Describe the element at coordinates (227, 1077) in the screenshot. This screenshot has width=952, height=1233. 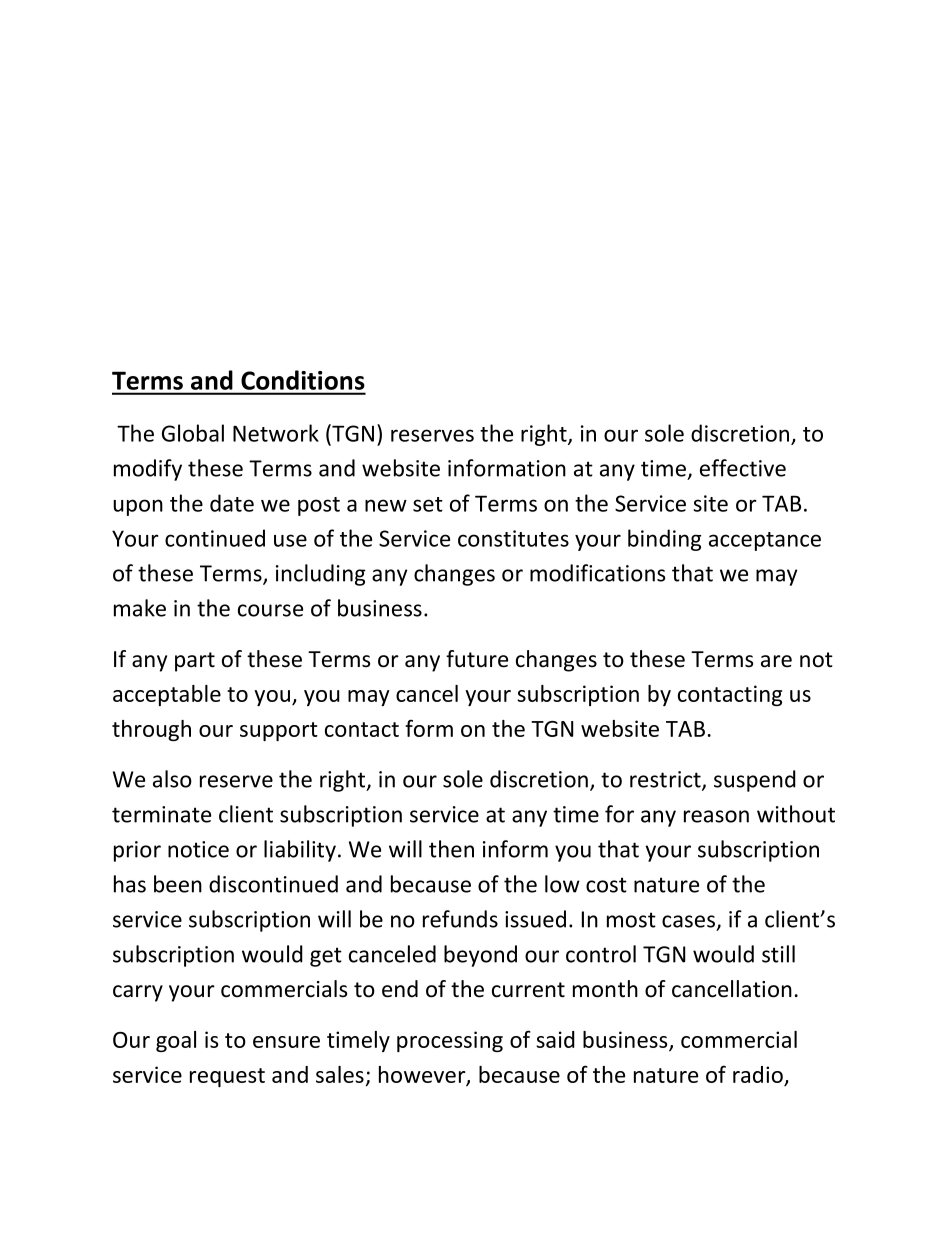
I see `request` at that location.
